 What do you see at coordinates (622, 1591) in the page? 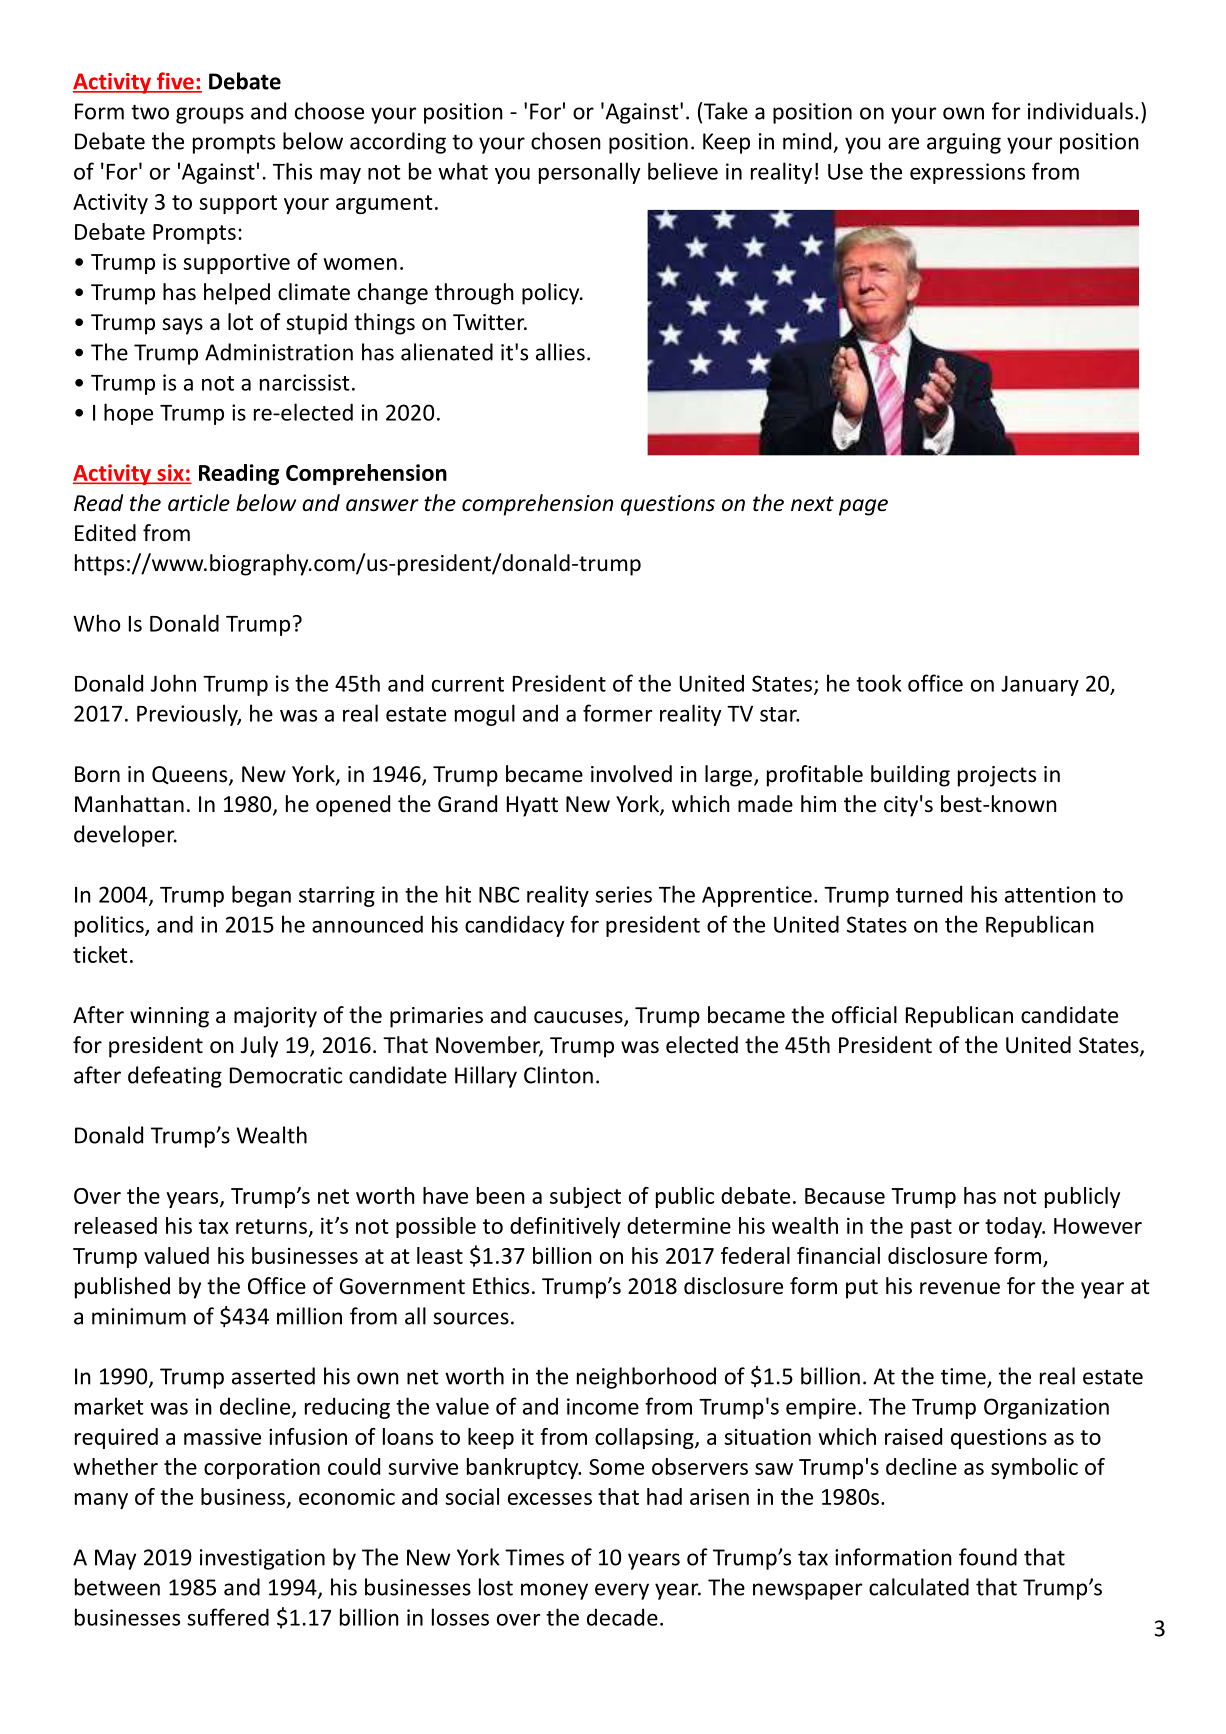
I see `every` at bounding box center [622, 1591].
